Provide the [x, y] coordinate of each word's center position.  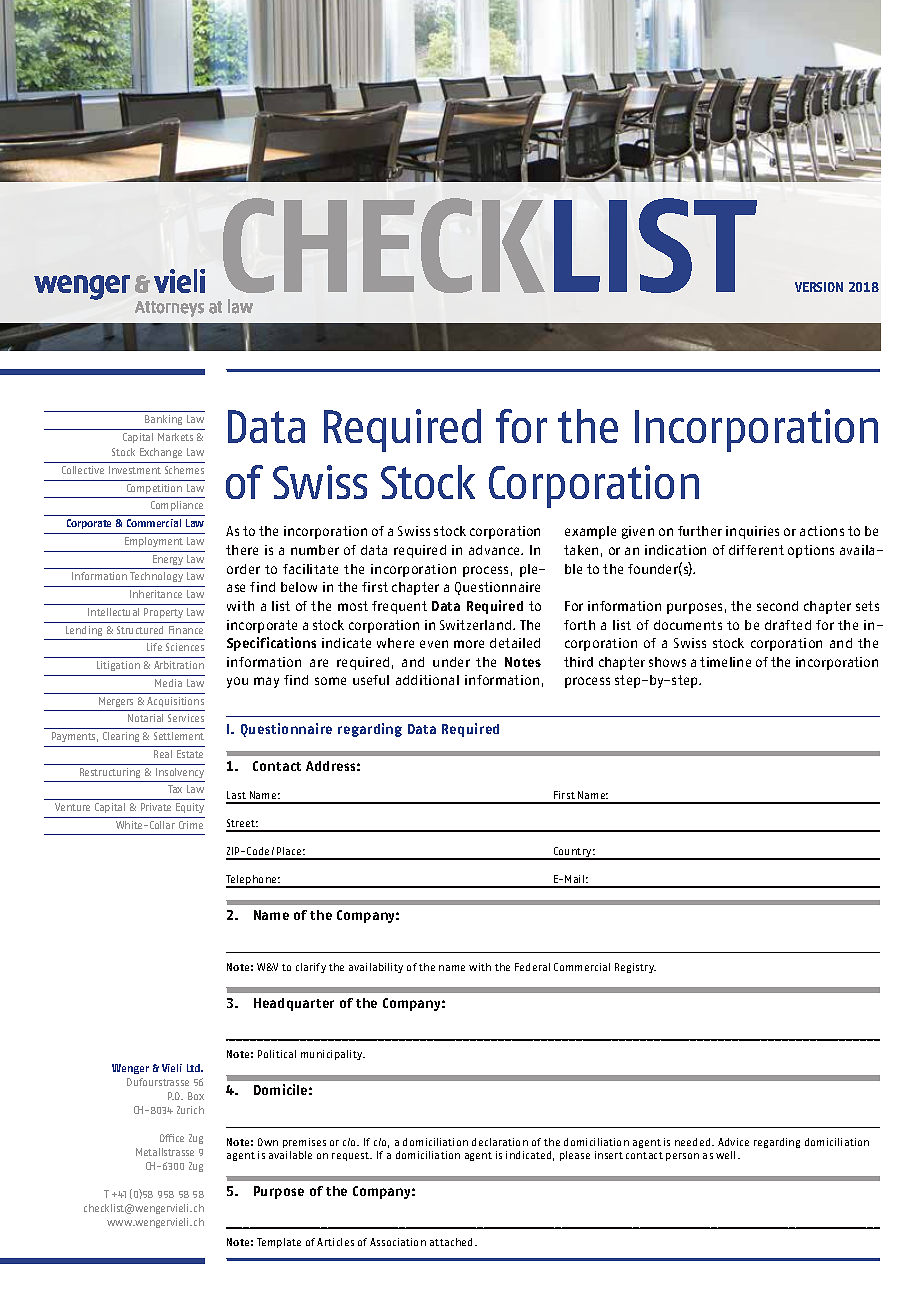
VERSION [819, 287]
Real [163, 754]
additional [427, 680]
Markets [175, 437]
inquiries [752, 532]
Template [279, 1243]
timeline [725, 662]
